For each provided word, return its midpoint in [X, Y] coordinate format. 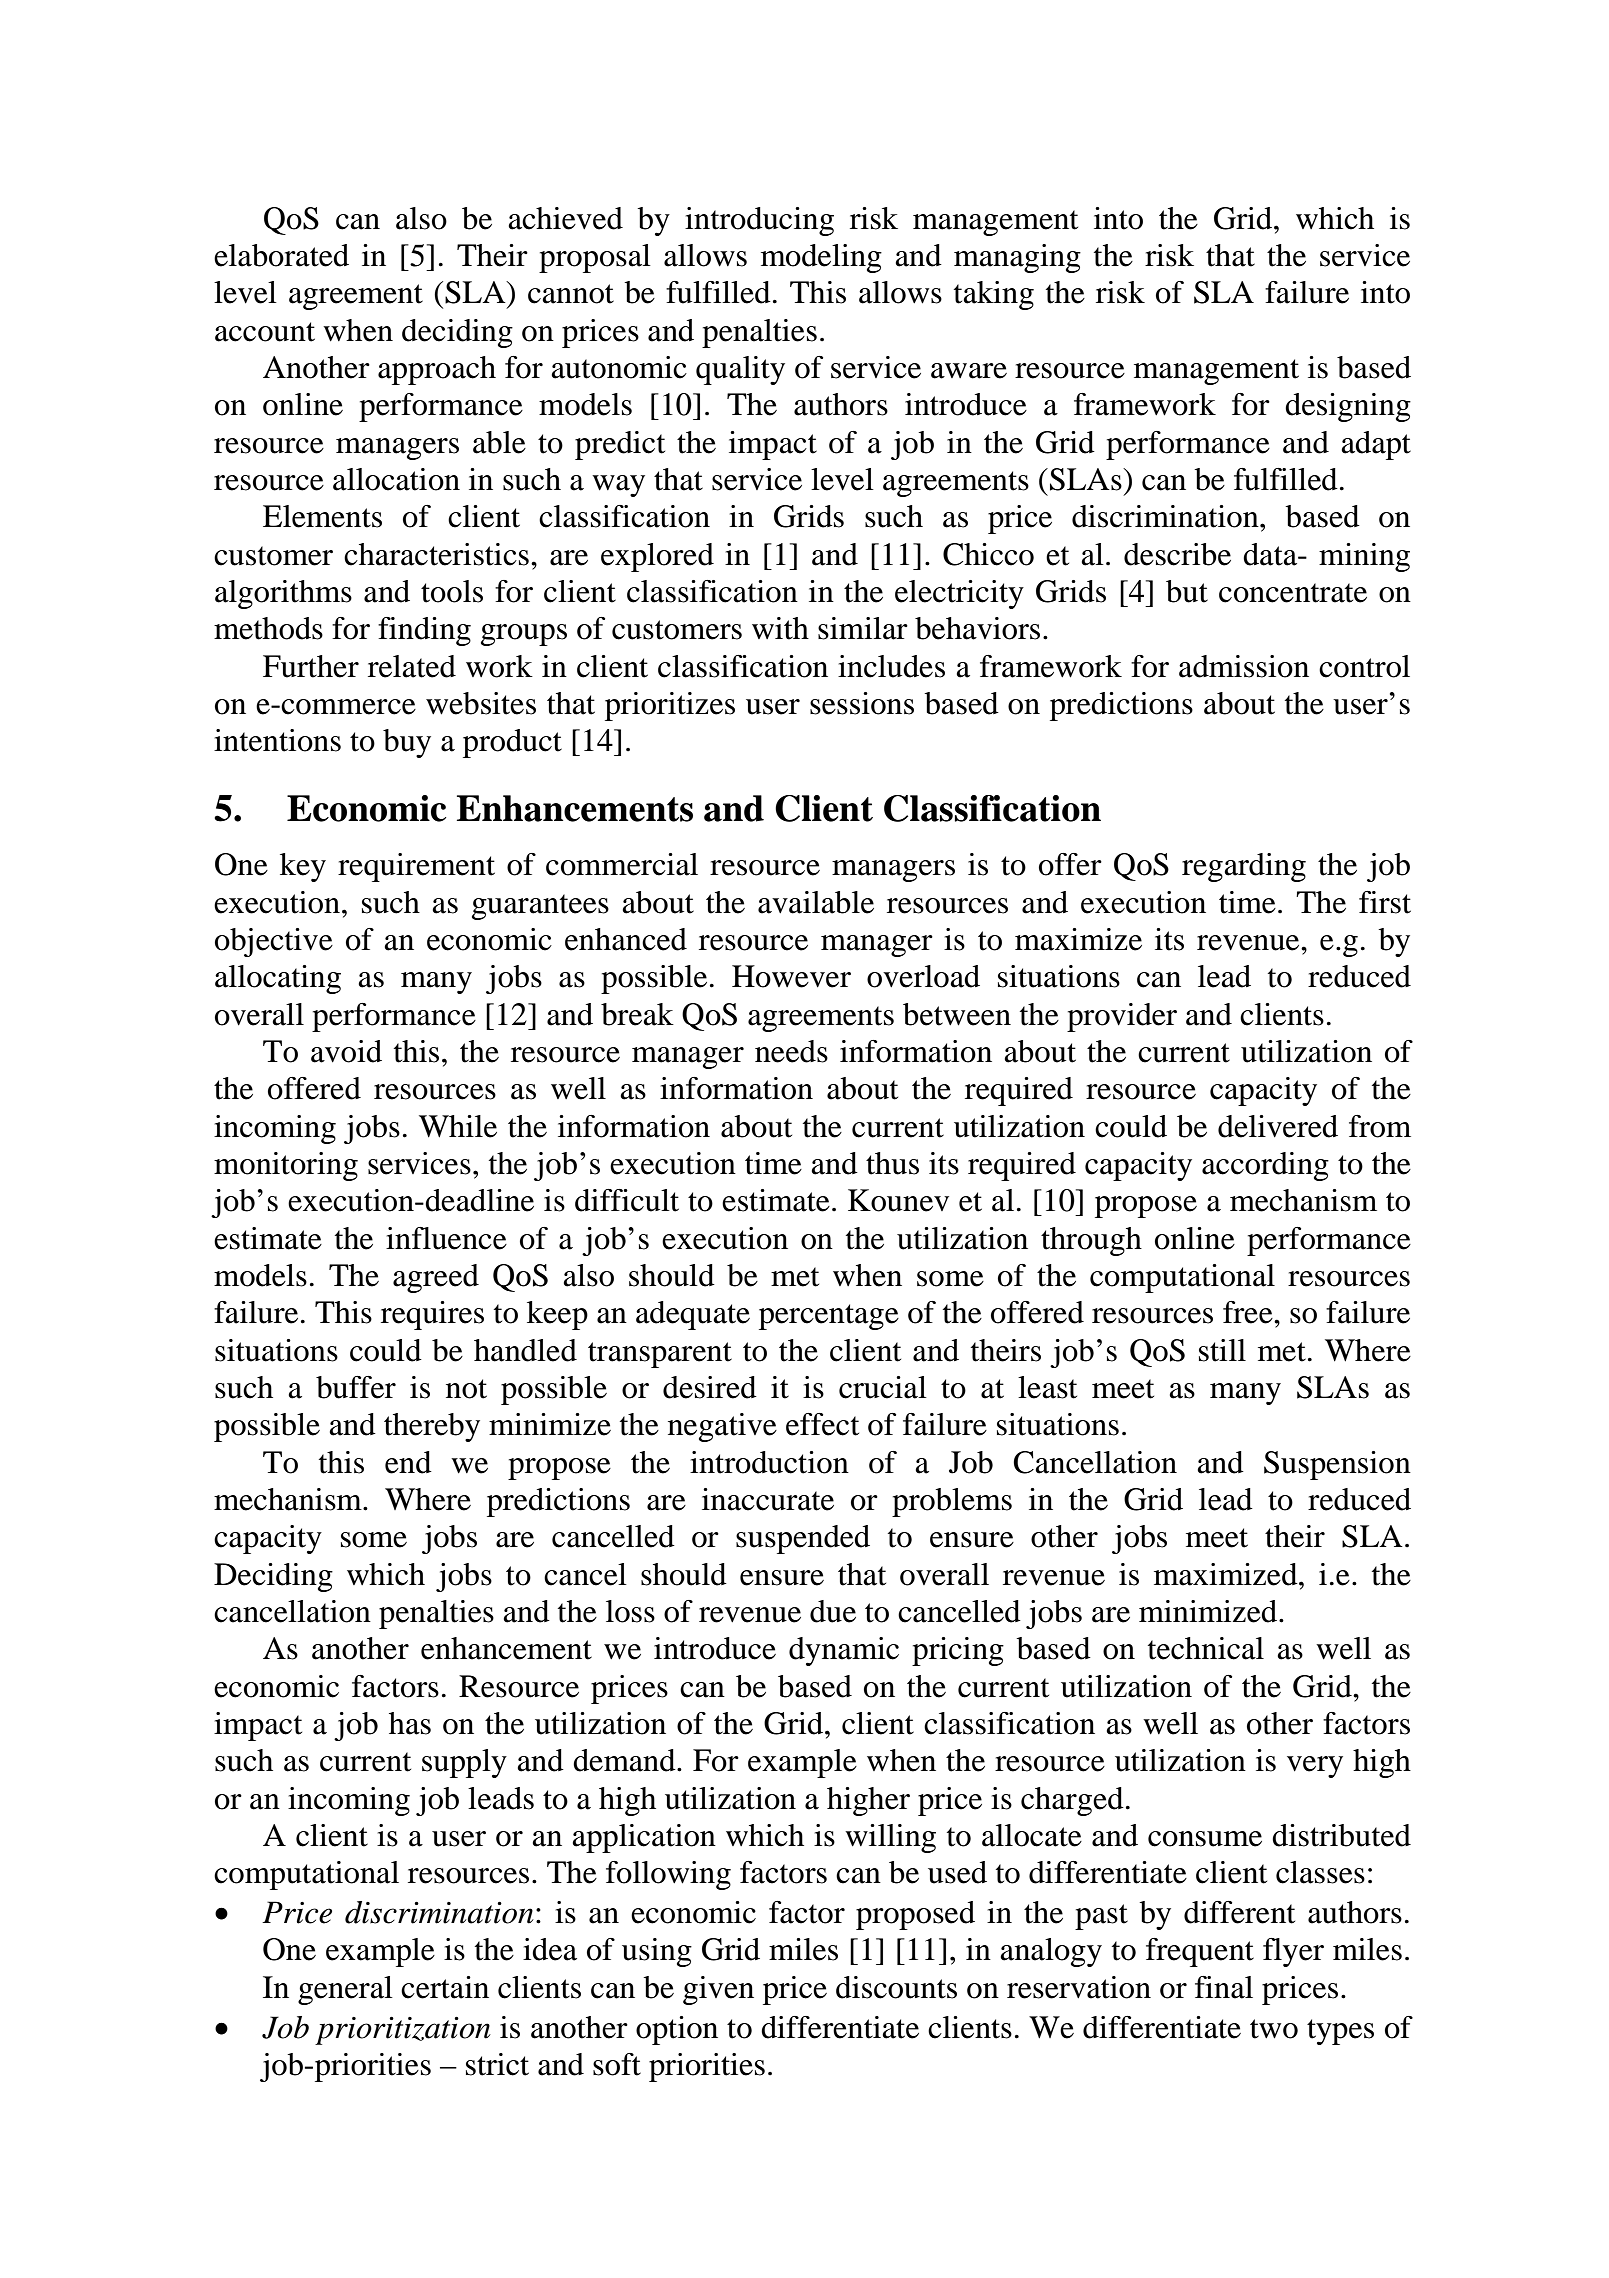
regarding [1244, 867]
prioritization [403, 2031]
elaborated [281, 255]
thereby [432, 1427]
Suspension [1337, 1465]
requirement [416, 867]
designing [1348, 407]
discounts [896, 1987]
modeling [821, 258]
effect [822, 1424]
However [791, 976]
